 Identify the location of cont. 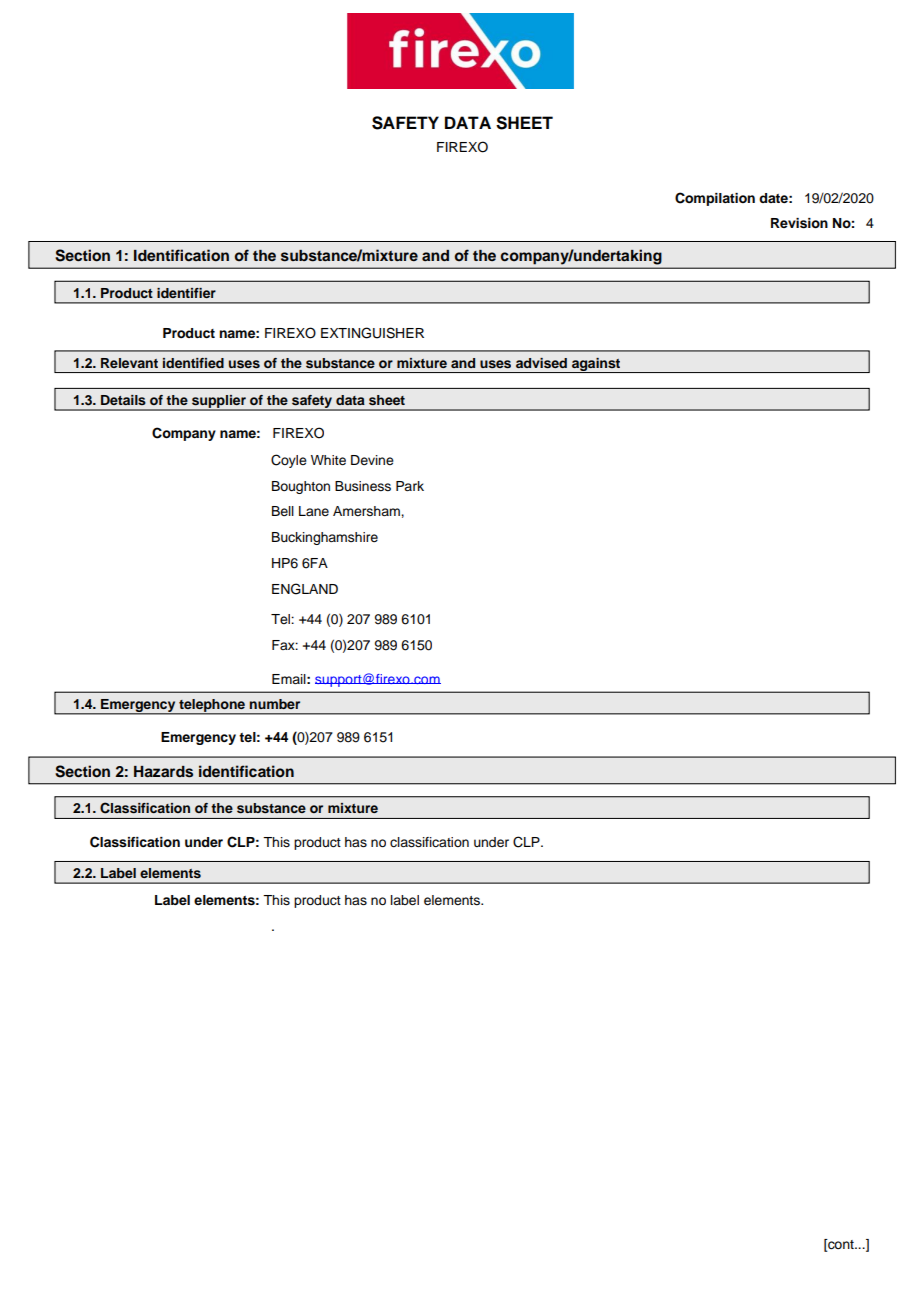
(841, 1245).
